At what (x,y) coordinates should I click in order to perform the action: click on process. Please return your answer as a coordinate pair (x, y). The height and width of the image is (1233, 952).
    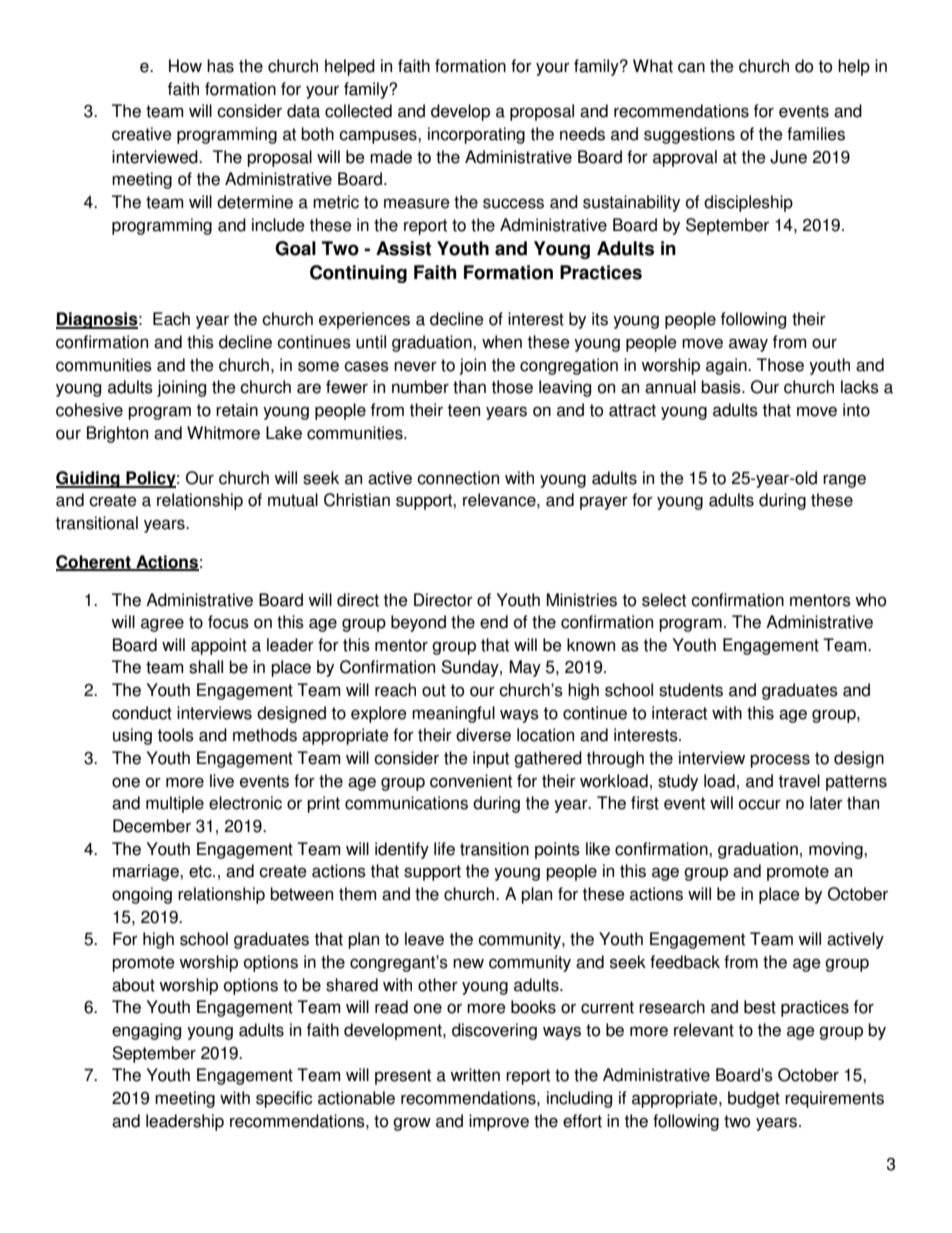
    Looking at the image, I should click on (780, 761).
